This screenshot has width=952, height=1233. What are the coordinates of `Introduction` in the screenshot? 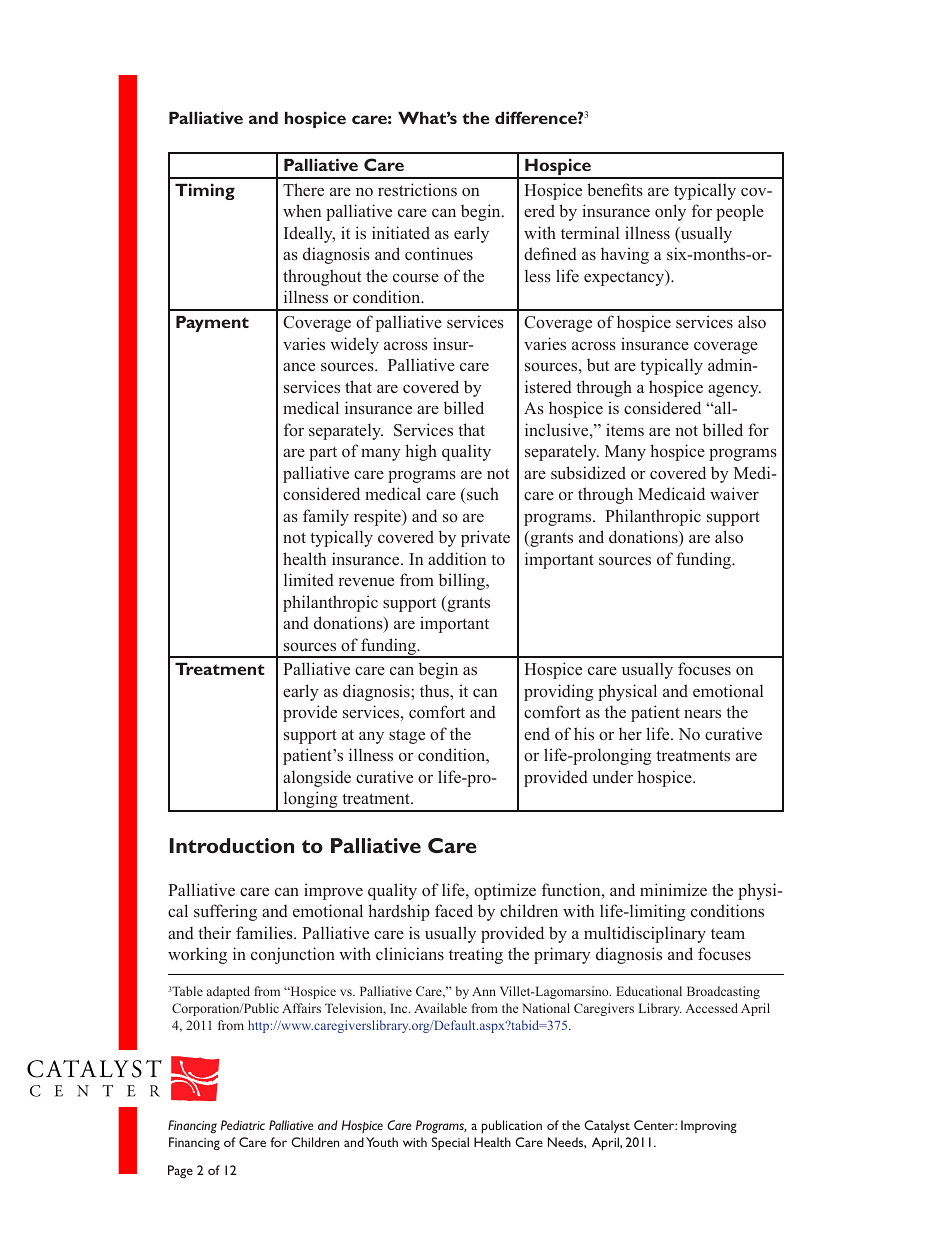 It's located at (232, 845).
